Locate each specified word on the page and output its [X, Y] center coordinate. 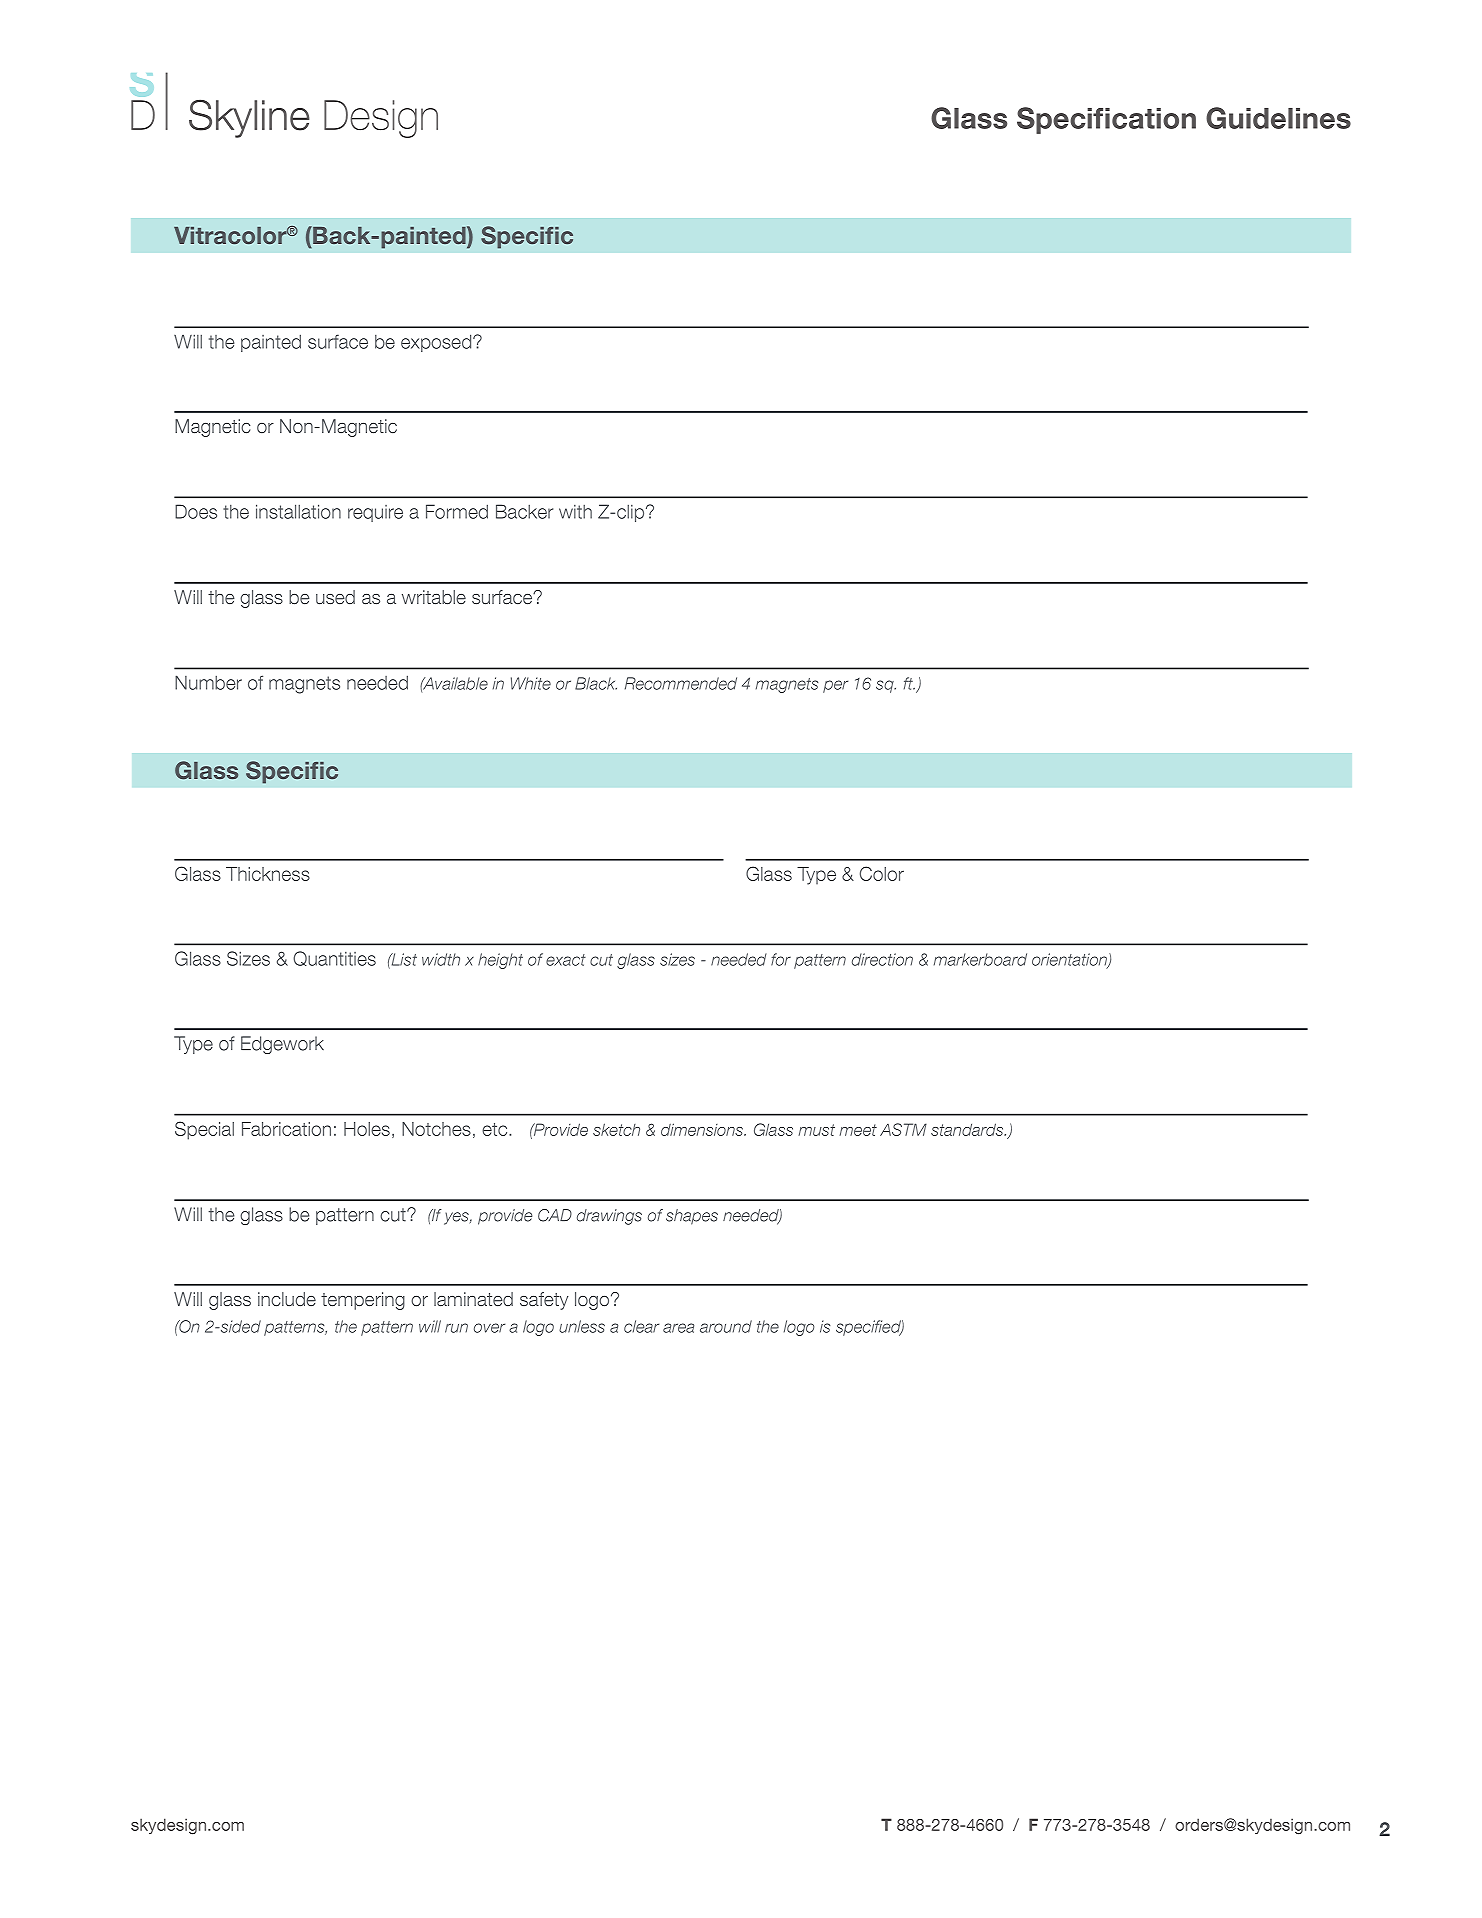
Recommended [681, 683]
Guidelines [1278, 118]
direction [882, 959]
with [575, 511]
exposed [437, 343]
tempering [363, 1301]
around [726, 1326]
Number [208, 682]
